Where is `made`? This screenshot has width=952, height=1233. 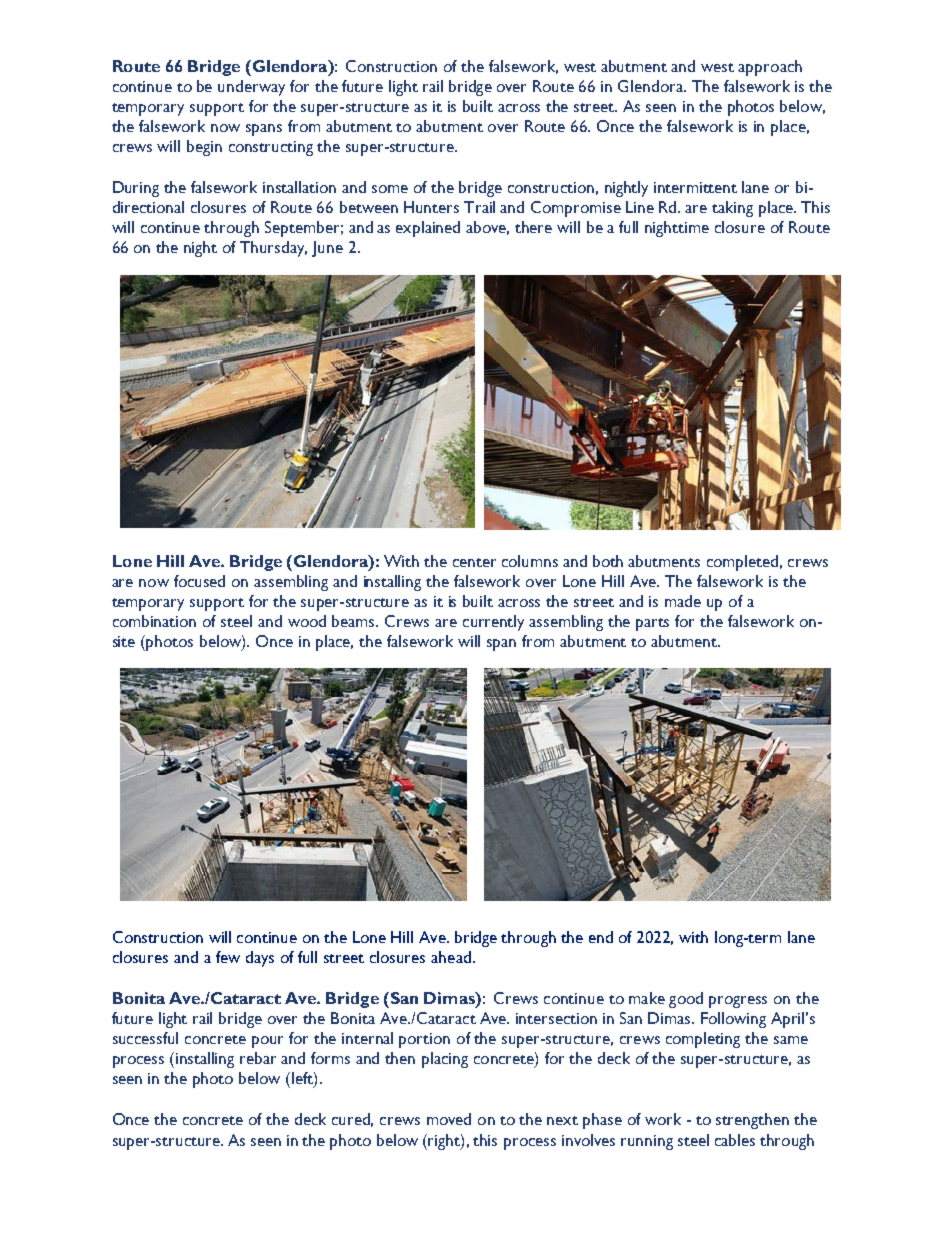
made is located at coordinates (683, 601).
